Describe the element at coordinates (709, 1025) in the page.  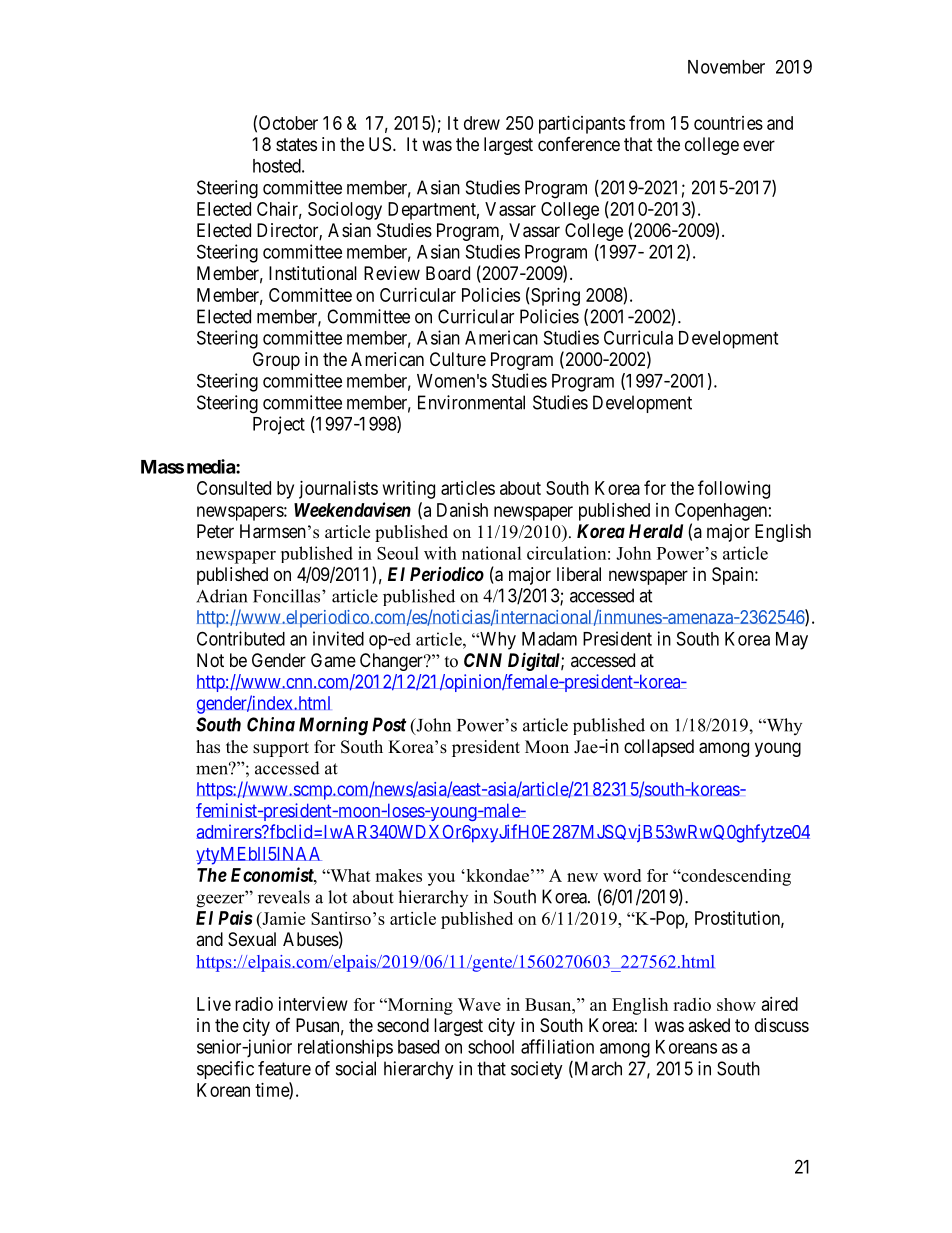
I see `asked` at that location.
